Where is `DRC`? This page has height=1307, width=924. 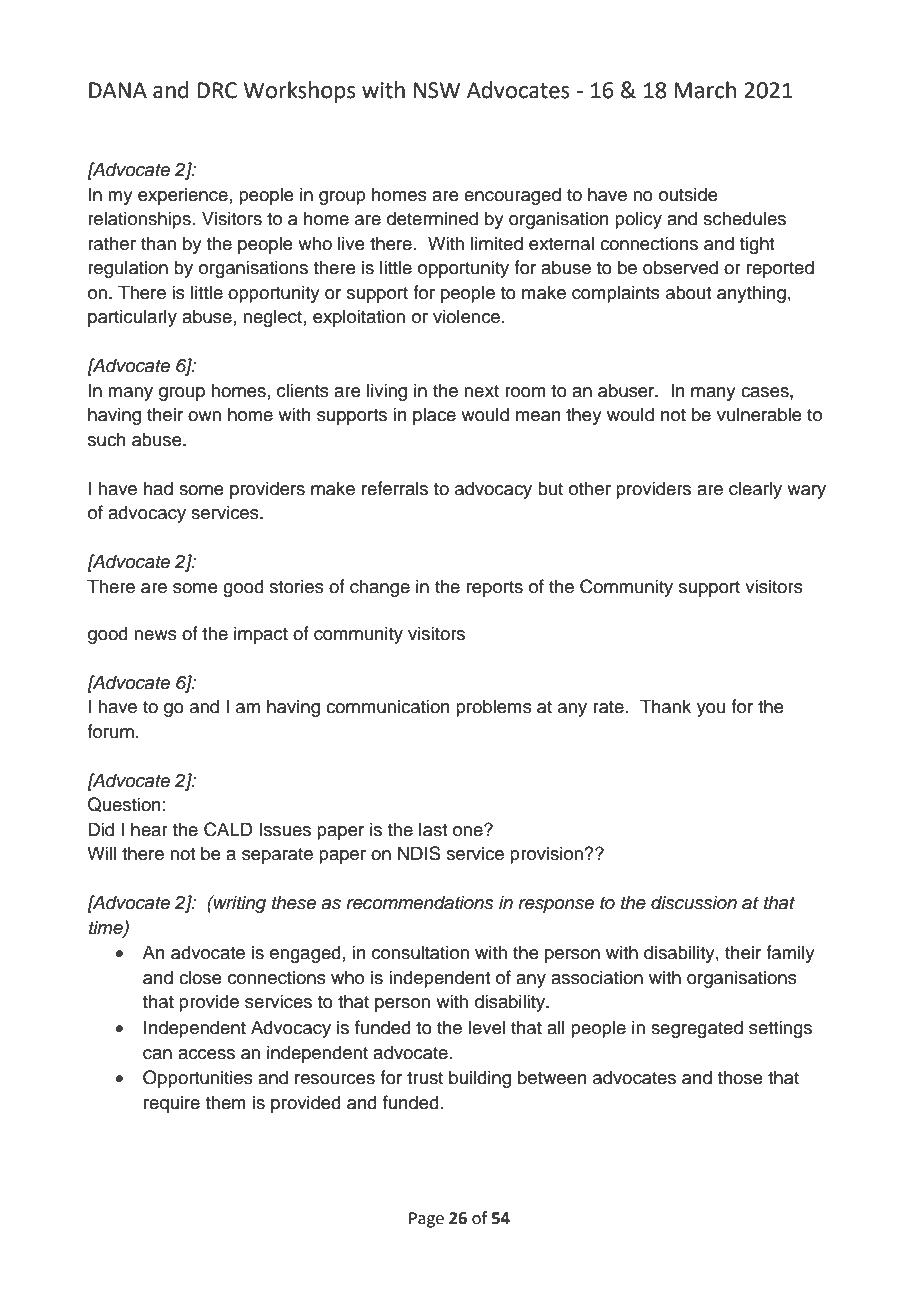
DRC is located at coordinates (217, 90).
